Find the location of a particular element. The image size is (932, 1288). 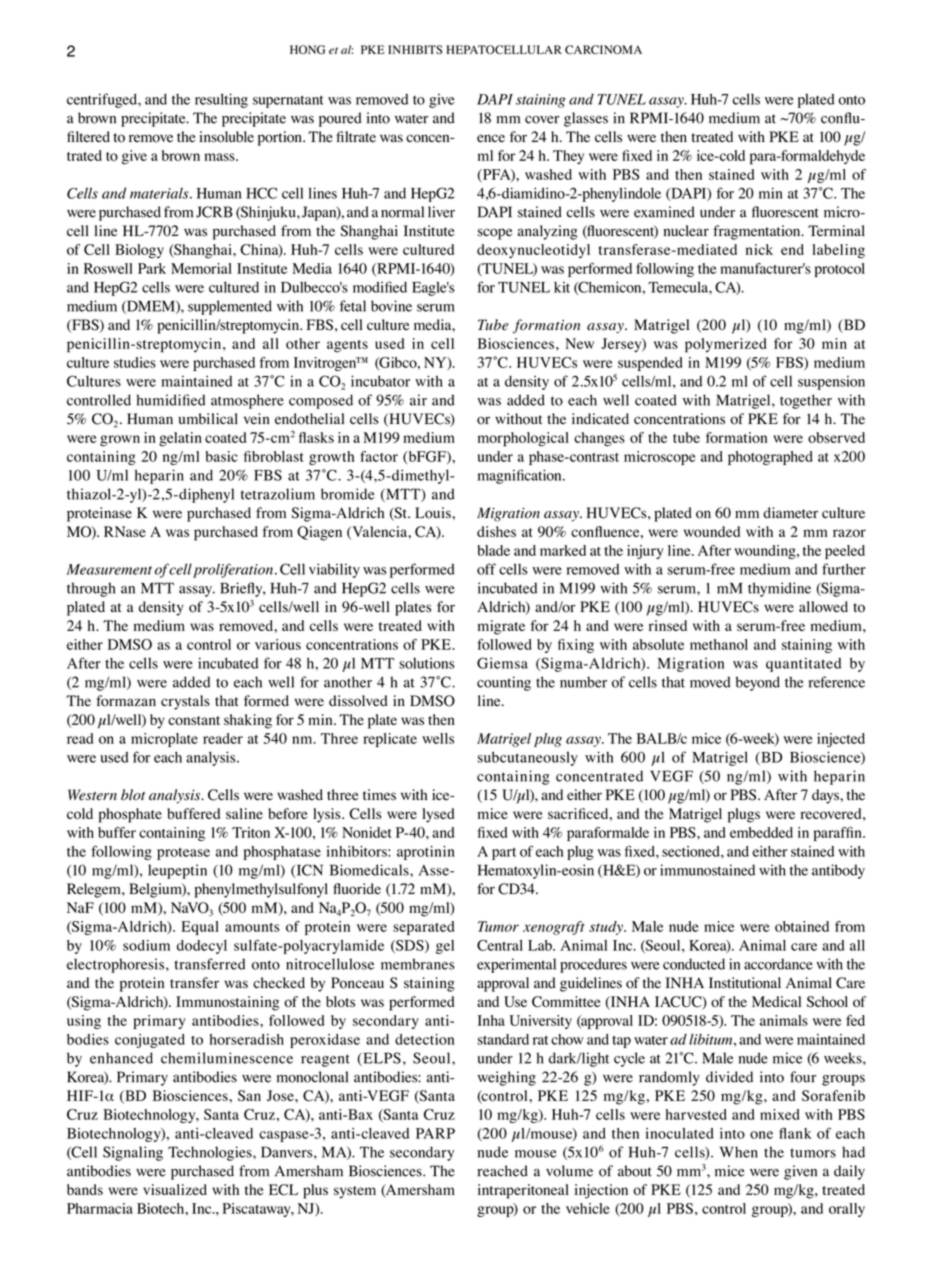

visualized is located at coordinates (175, 1189).
